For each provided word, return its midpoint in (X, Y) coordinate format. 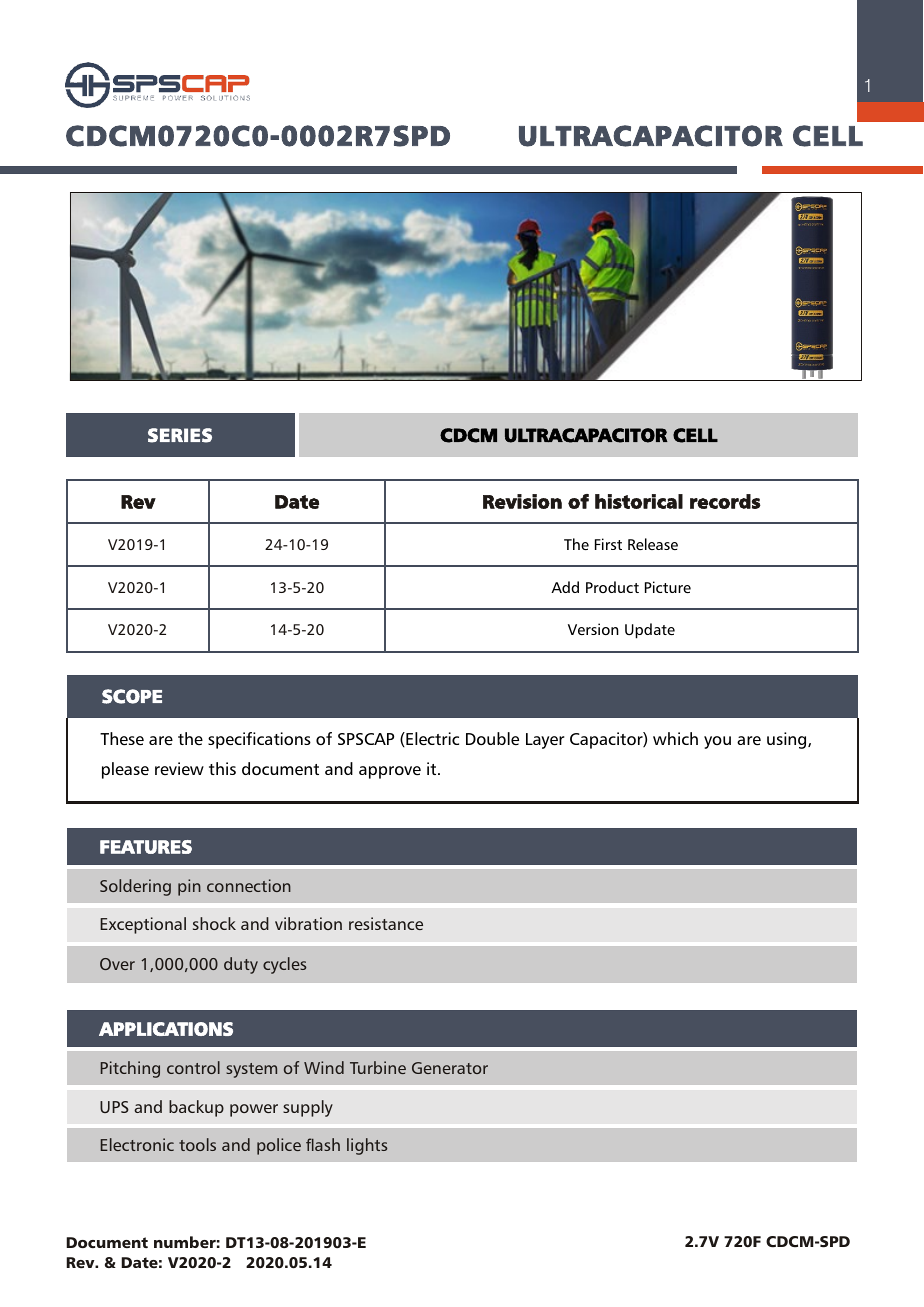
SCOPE (132, 696)
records (725, 501)
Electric (431, 739)
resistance (386, 923)
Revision (522, 501)
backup (196, 1108)
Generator (450, 1068)
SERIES (180, 435)
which (675, 738)
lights (367, 1146)
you (717, 742)
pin (189, 887)
